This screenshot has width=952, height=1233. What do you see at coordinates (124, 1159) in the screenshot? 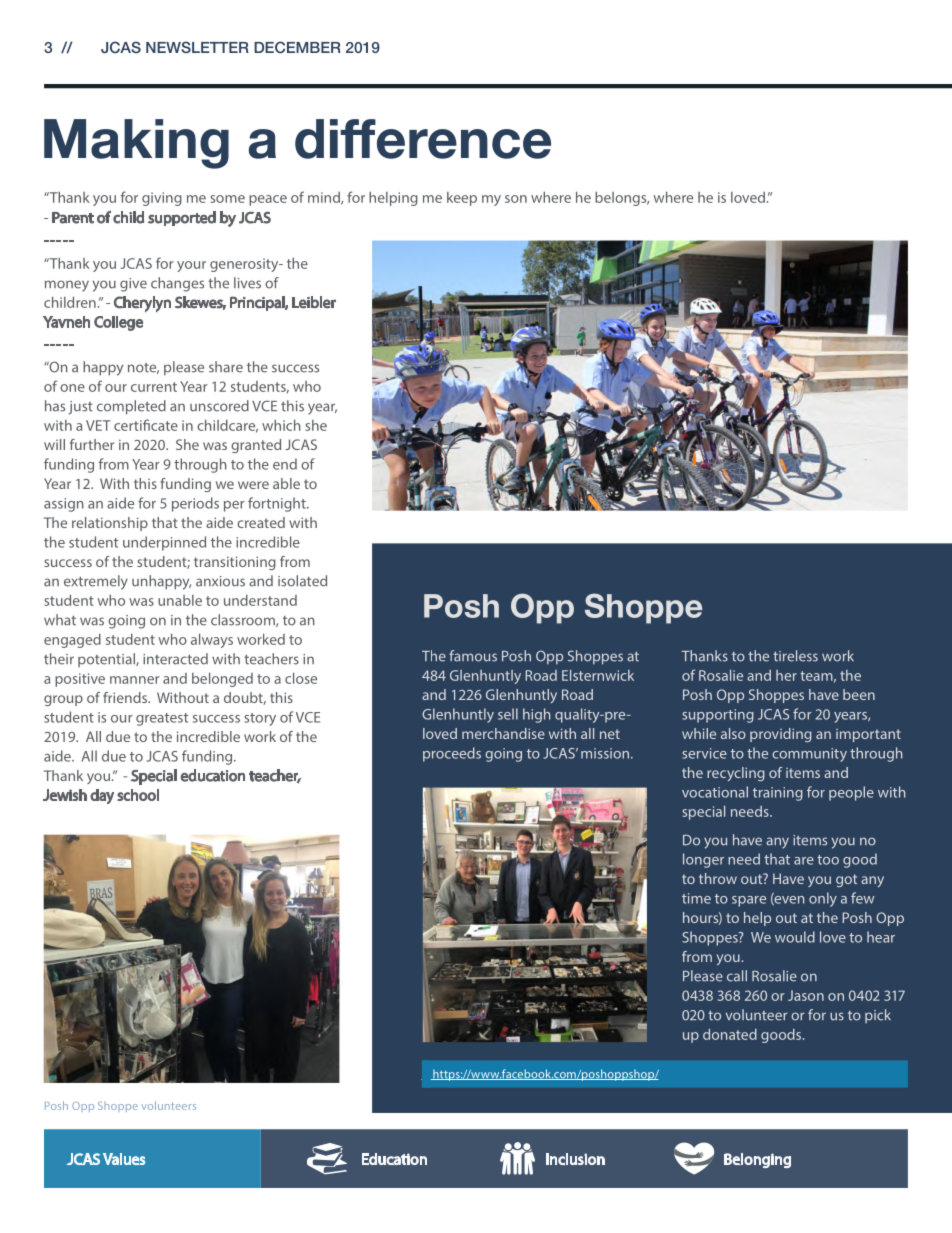
I see `Values` at bounding box center [124, 1159].
